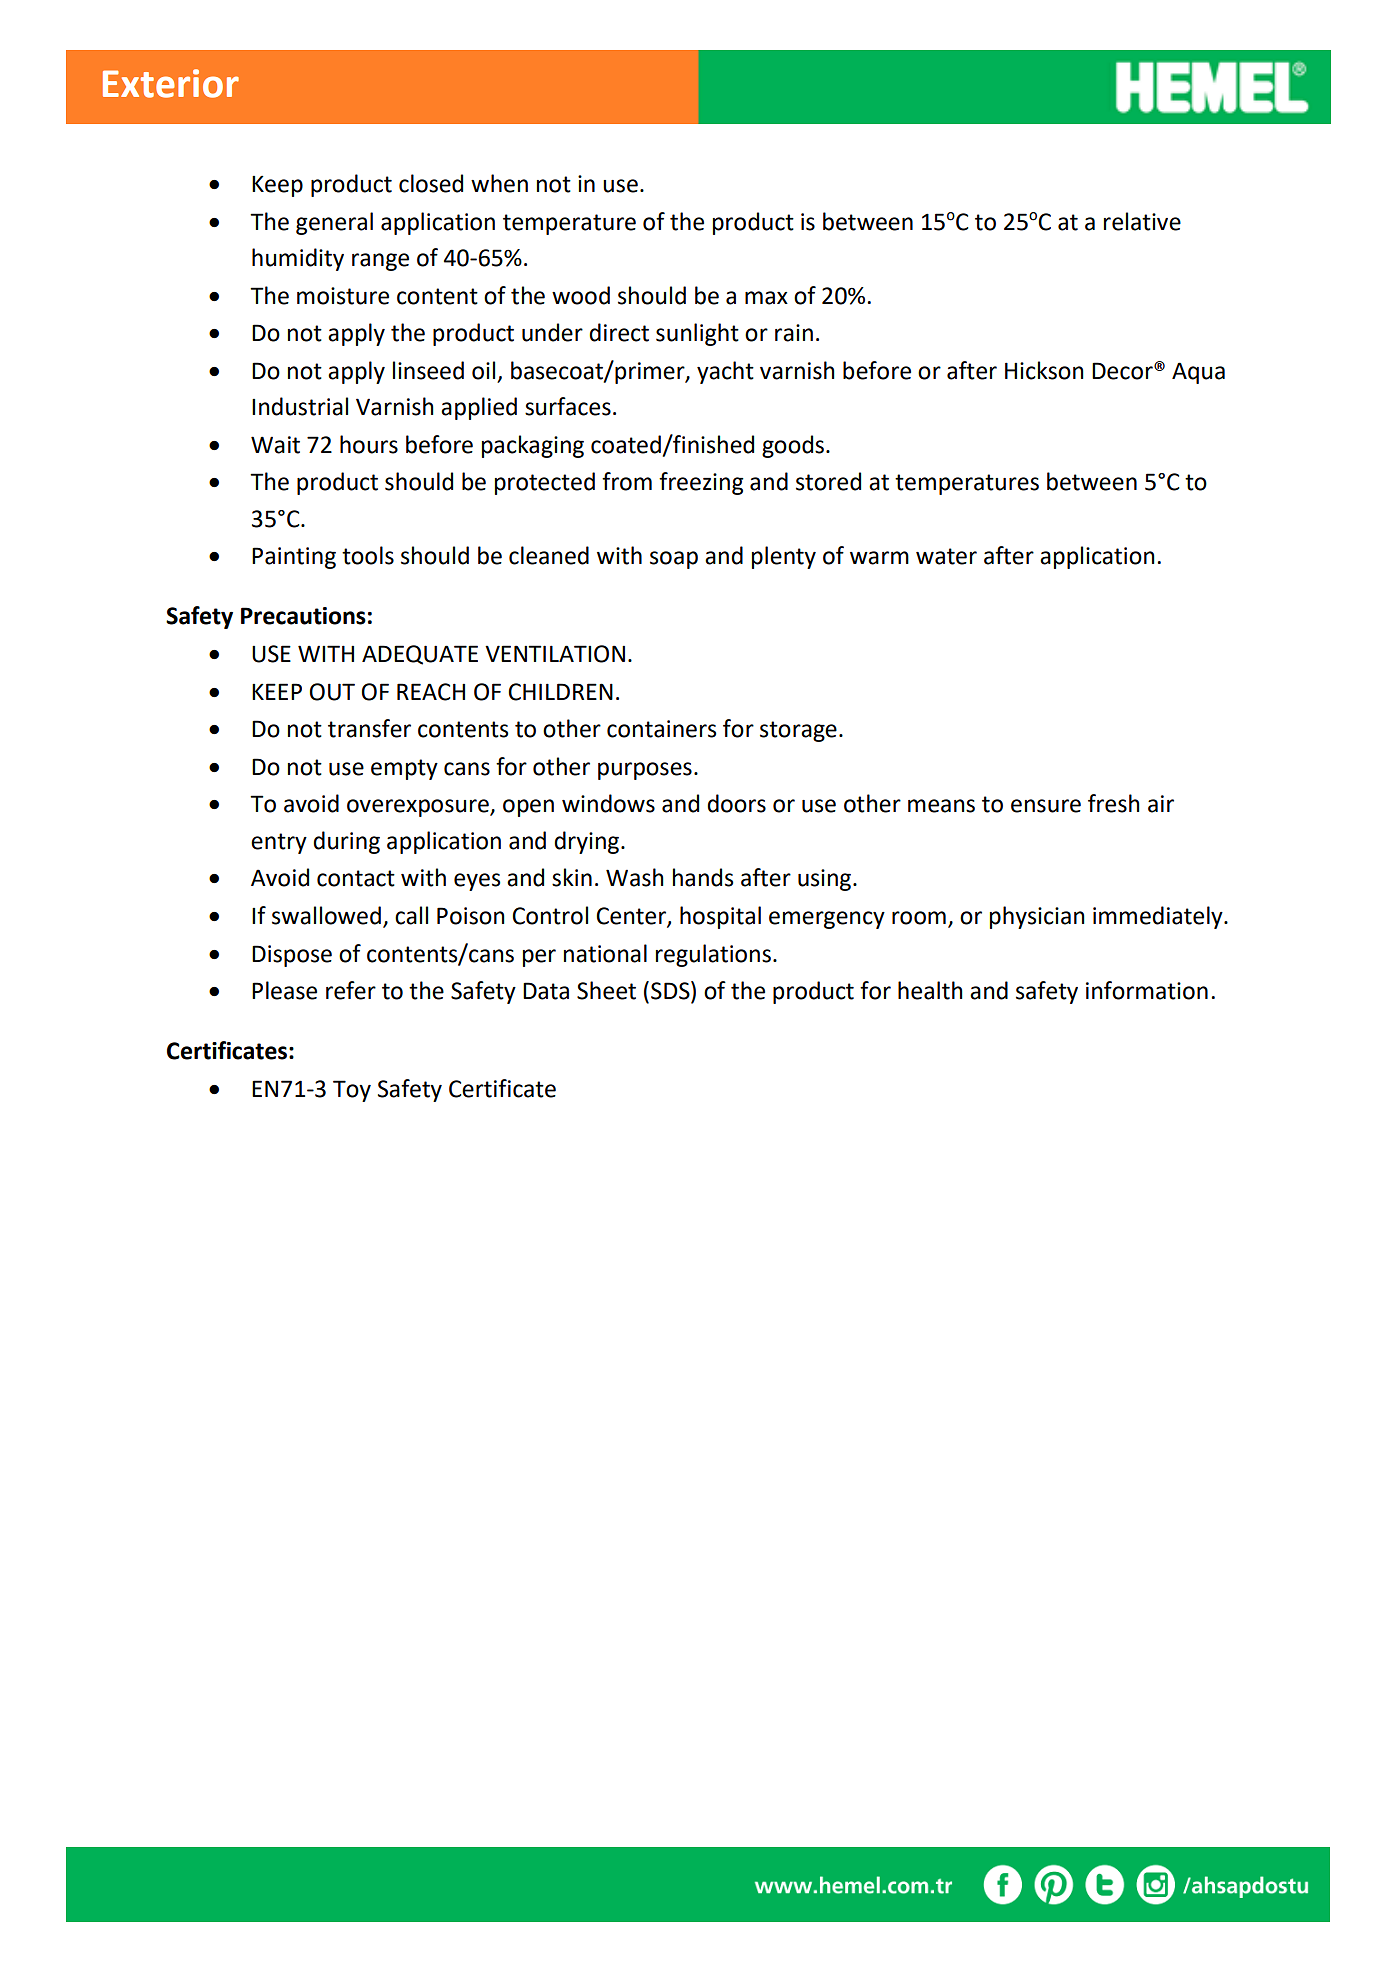  Describe the element at coordinates (275, 445) in the page. I see `Wait` at that location.
